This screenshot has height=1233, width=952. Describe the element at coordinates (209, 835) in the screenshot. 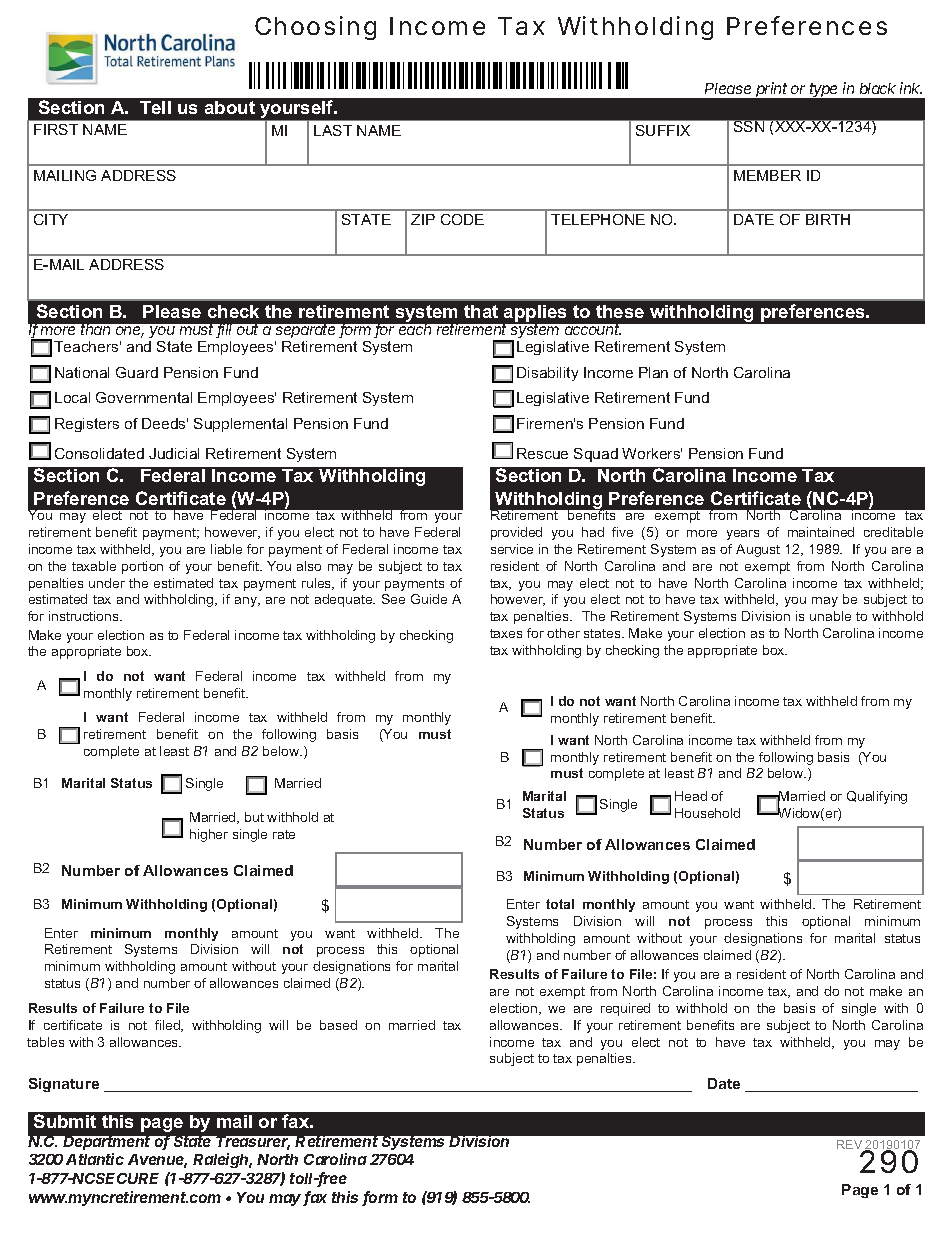

I see `higher` at that location.
